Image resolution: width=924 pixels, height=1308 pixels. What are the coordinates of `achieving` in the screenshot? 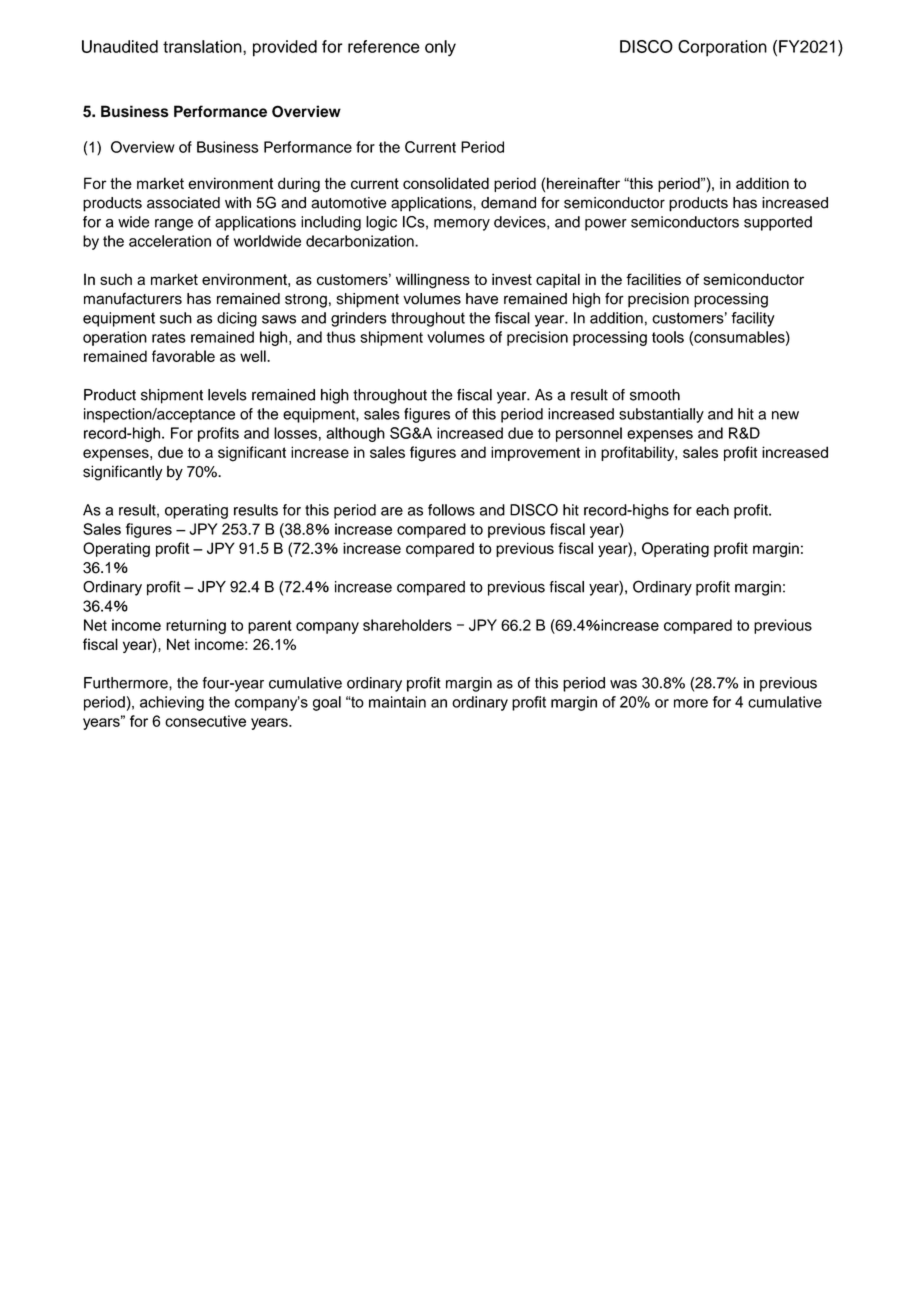 It's located at (172, 703).
